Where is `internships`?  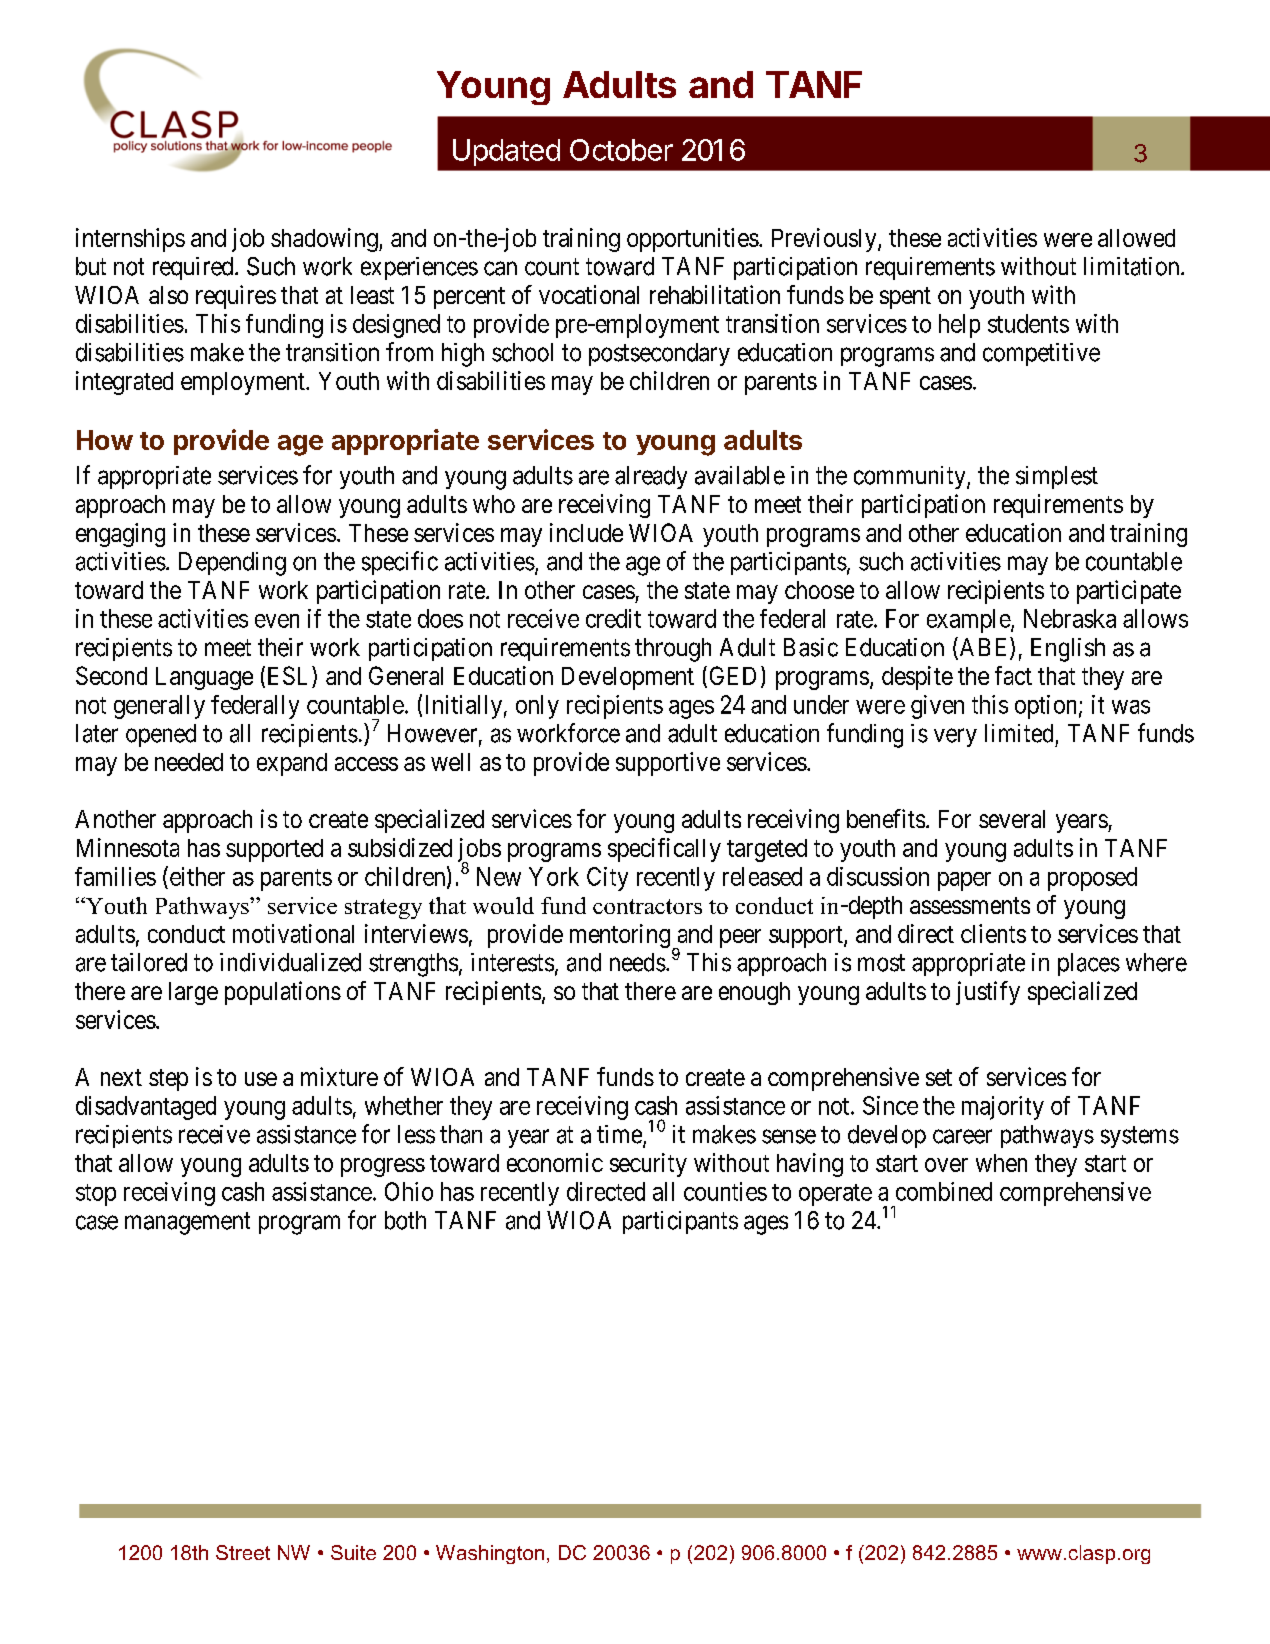
internships is located at coordinates (130, 240).
